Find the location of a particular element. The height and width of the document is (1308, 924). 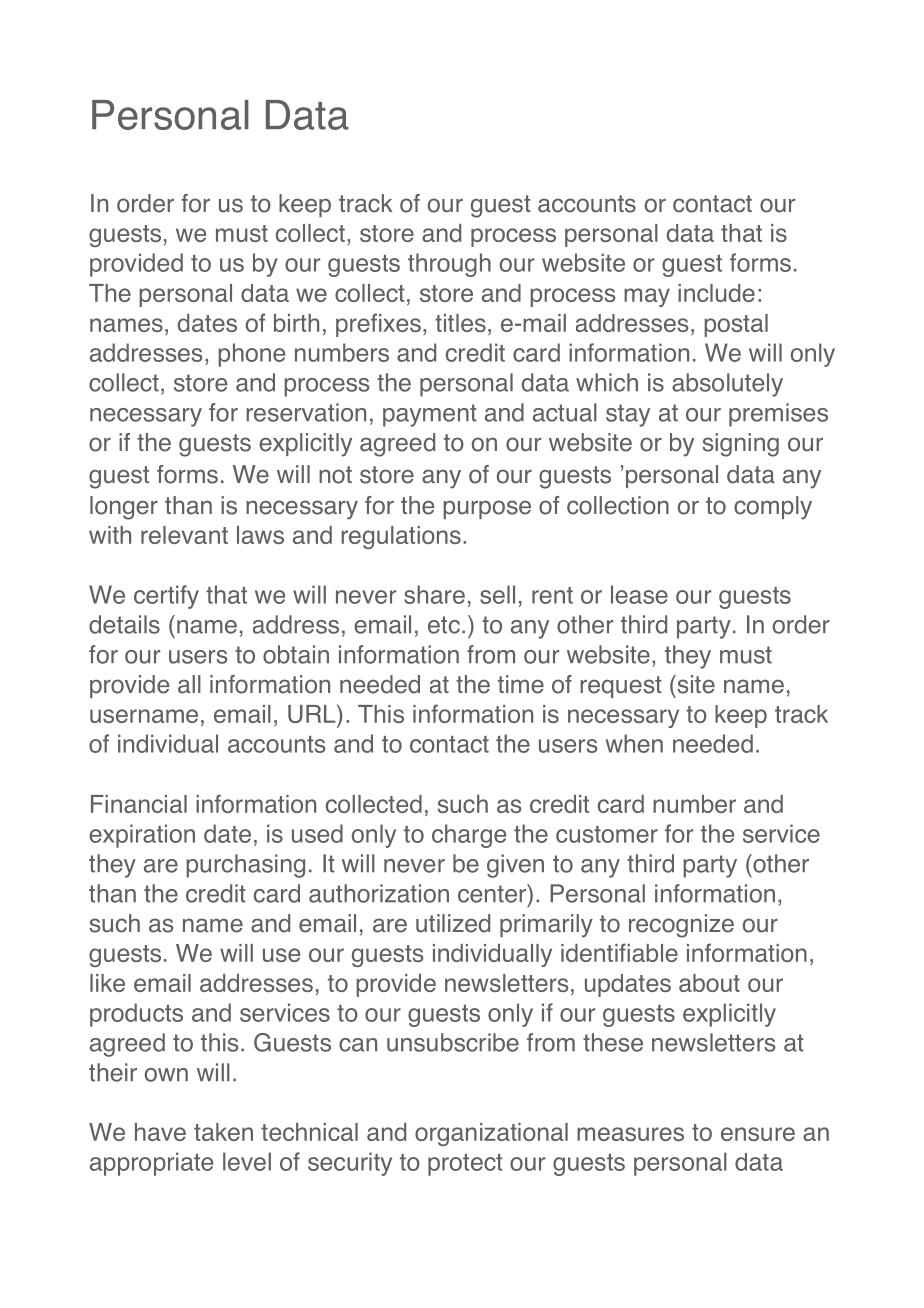

certify is located at coordinates (166, 597).
